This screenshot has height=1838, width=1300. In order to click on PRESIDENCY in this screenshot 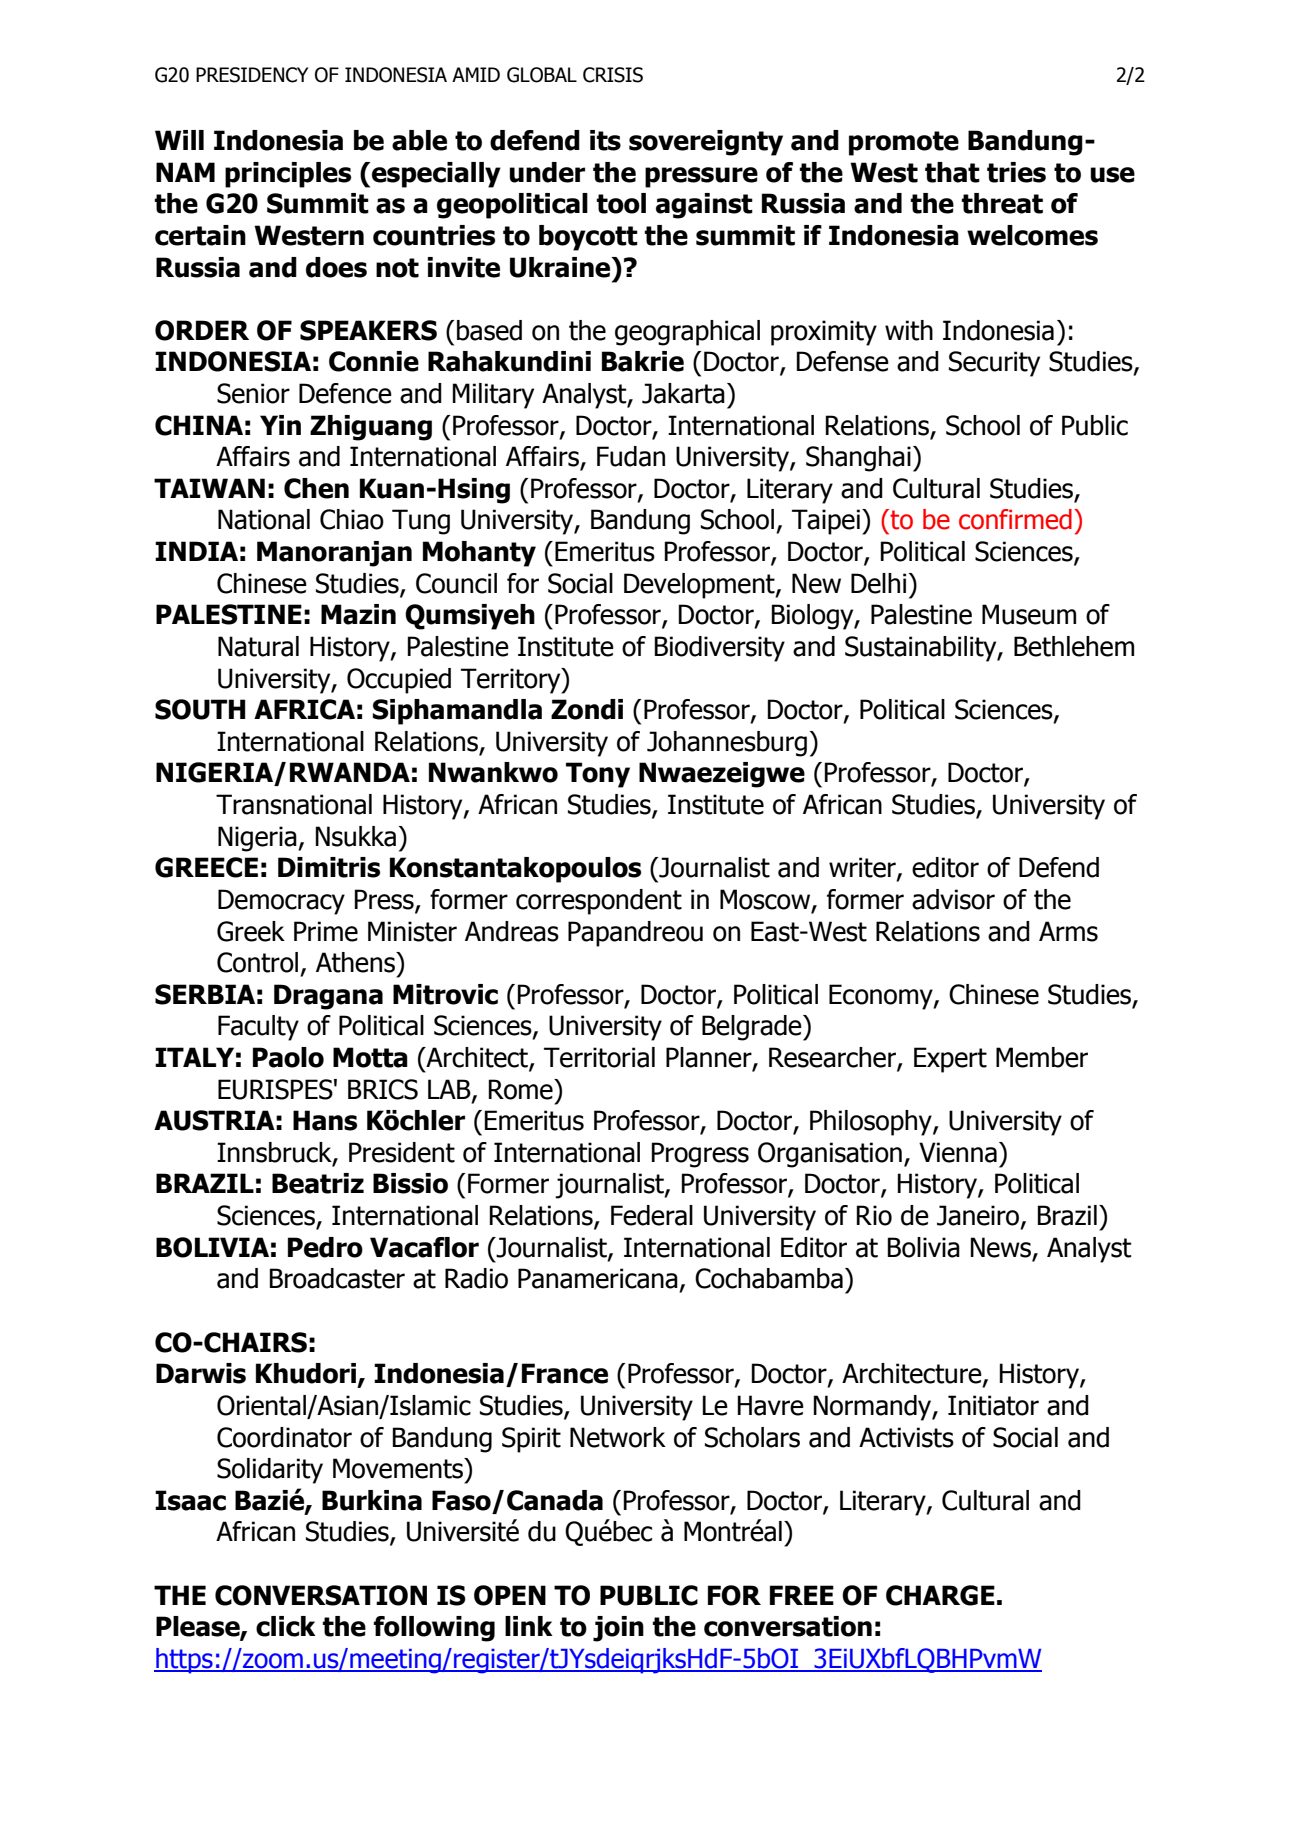, I will do `click(252, 75)`.
